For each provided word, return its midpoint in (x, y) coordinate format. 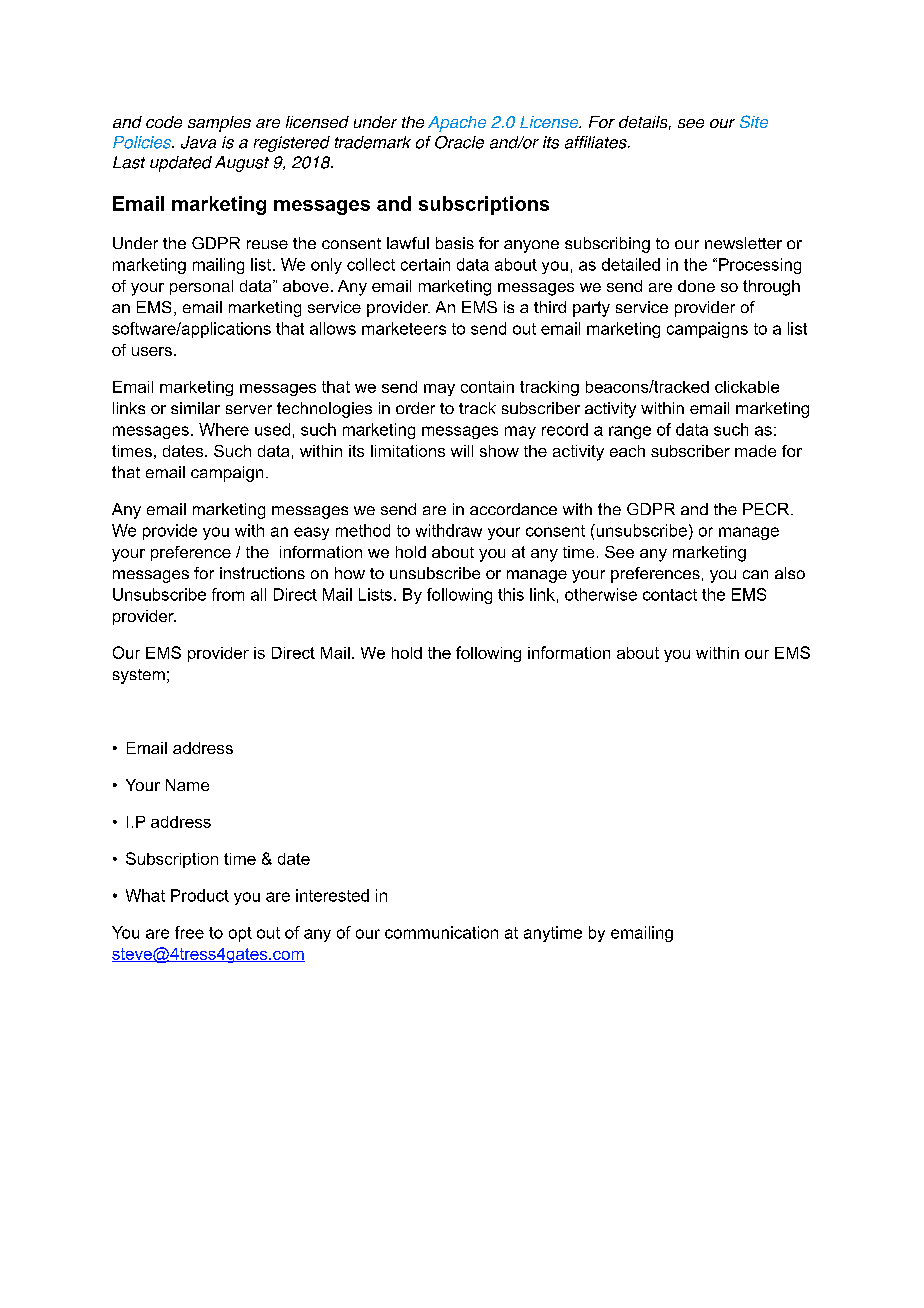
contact (670, 595)
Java (198, 142)
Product (200, 895)
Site (754, 121)
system (139, 676)
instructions (262, 573)
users (152, 351)
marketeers (404, 328)
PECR (767, 509)
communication (441, 932)
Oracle (459, 142)
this (511, 594)
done (696, 286)
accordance (513, 509)
